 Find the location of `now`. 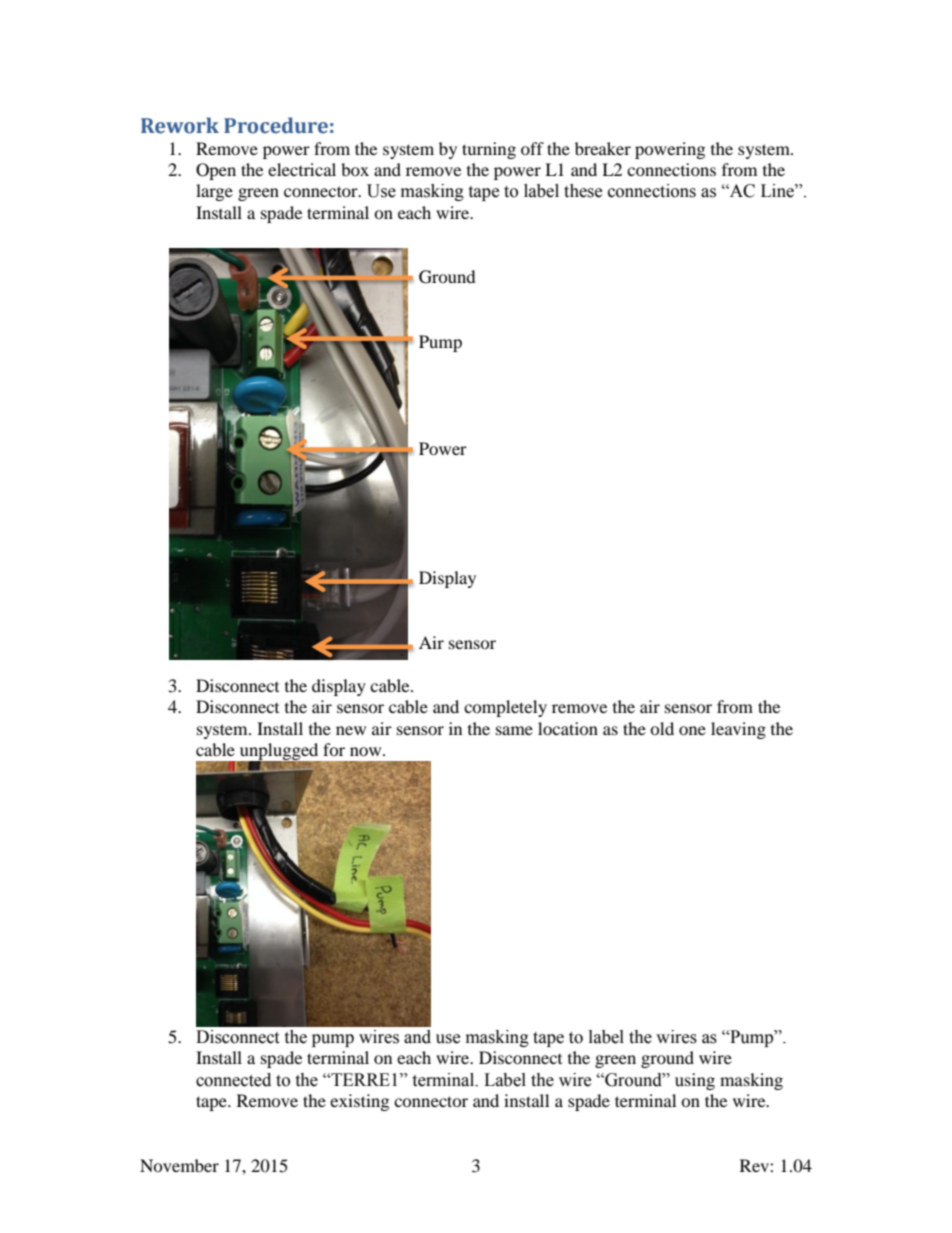

now is located at coordinates (367, 751).
